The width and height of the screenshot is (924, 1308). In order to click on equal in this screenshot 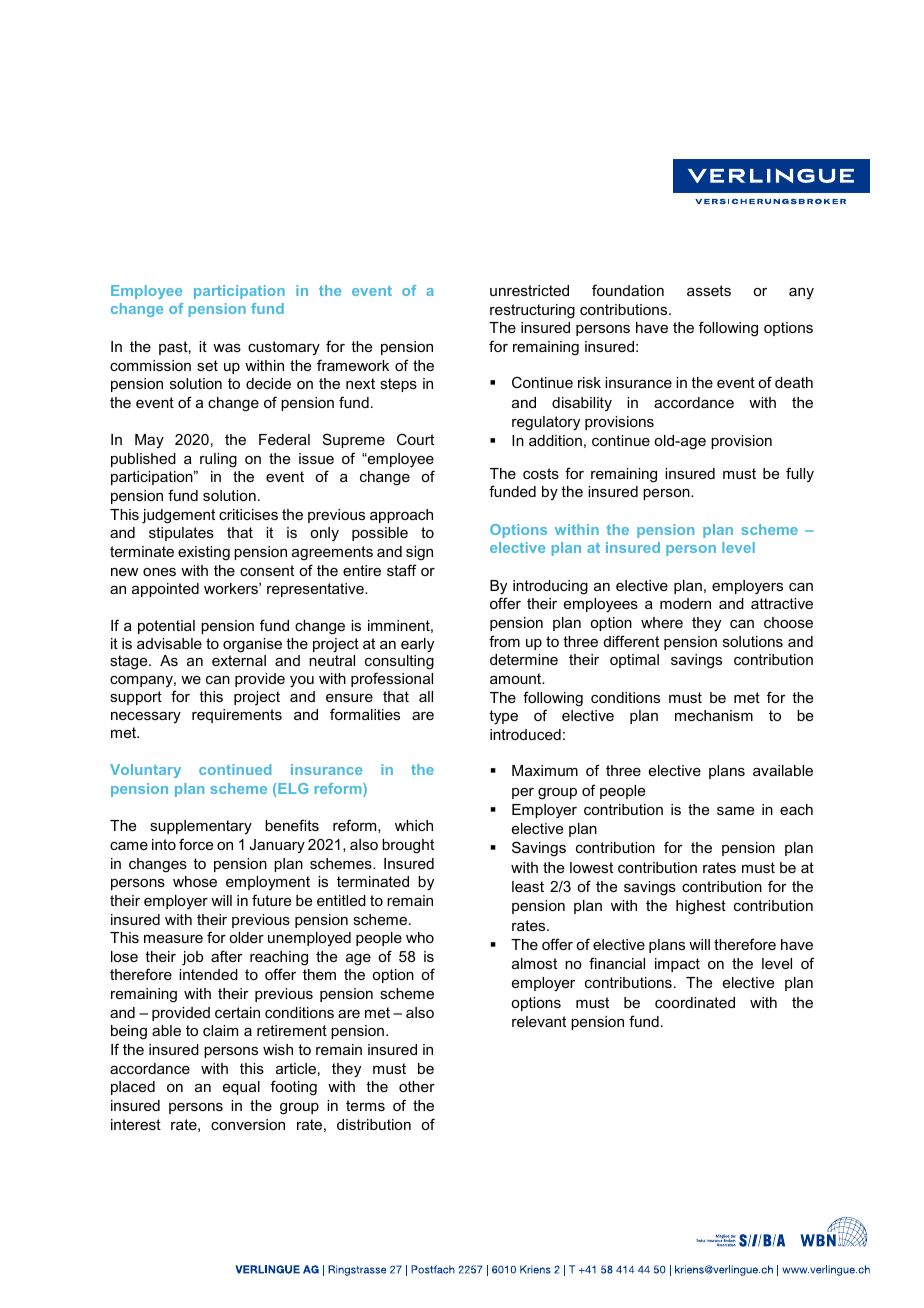, I will do `click(241, 1088)`.
